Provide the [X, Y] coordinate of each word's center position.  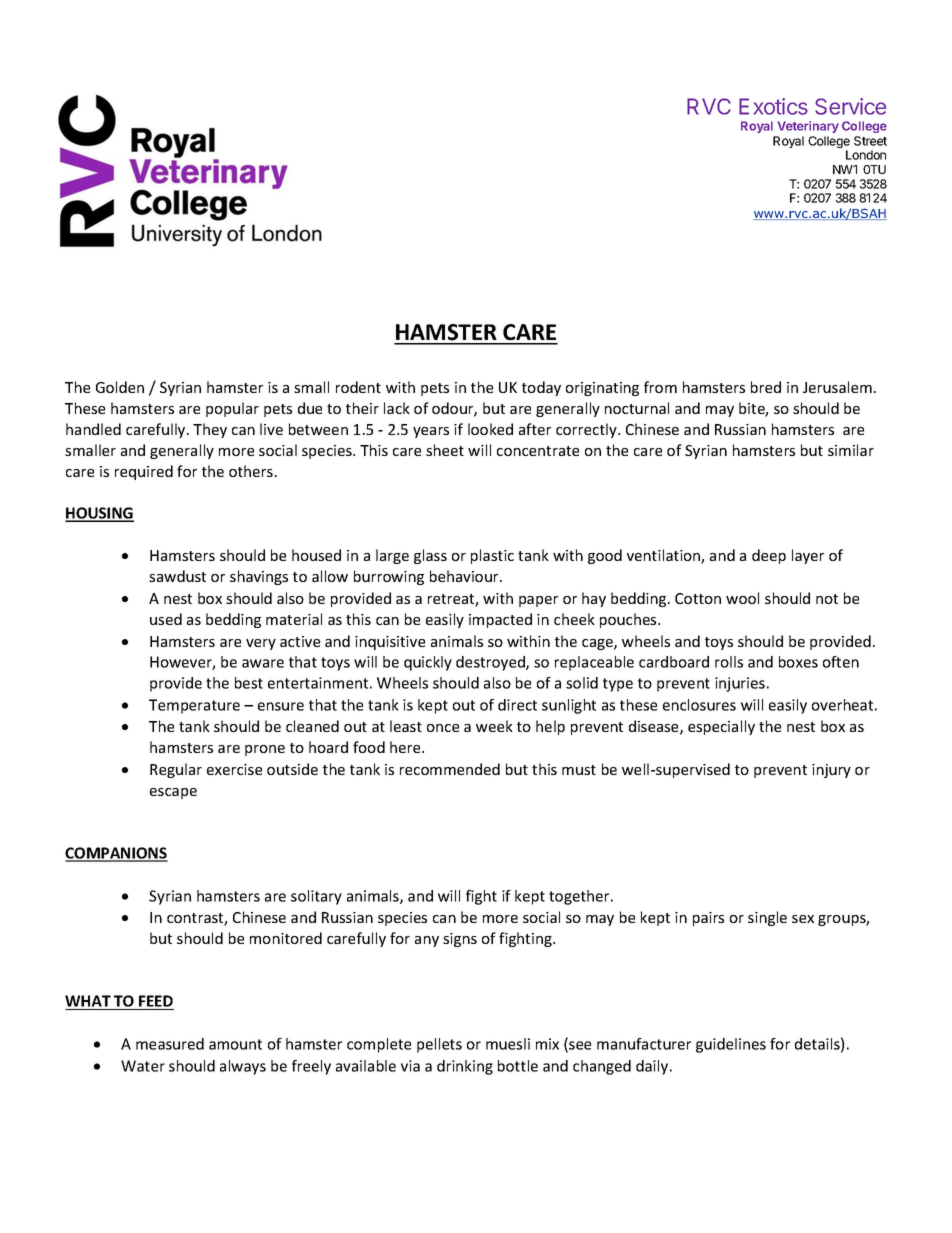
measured [170, 1044]
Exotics [773, 106]
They [210, 430]
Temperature [194, 706]
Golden [120, 387]
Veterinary [808, 127]
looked [490, 429]
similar [851, 450]
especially [721, 727]
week [494, 726]
